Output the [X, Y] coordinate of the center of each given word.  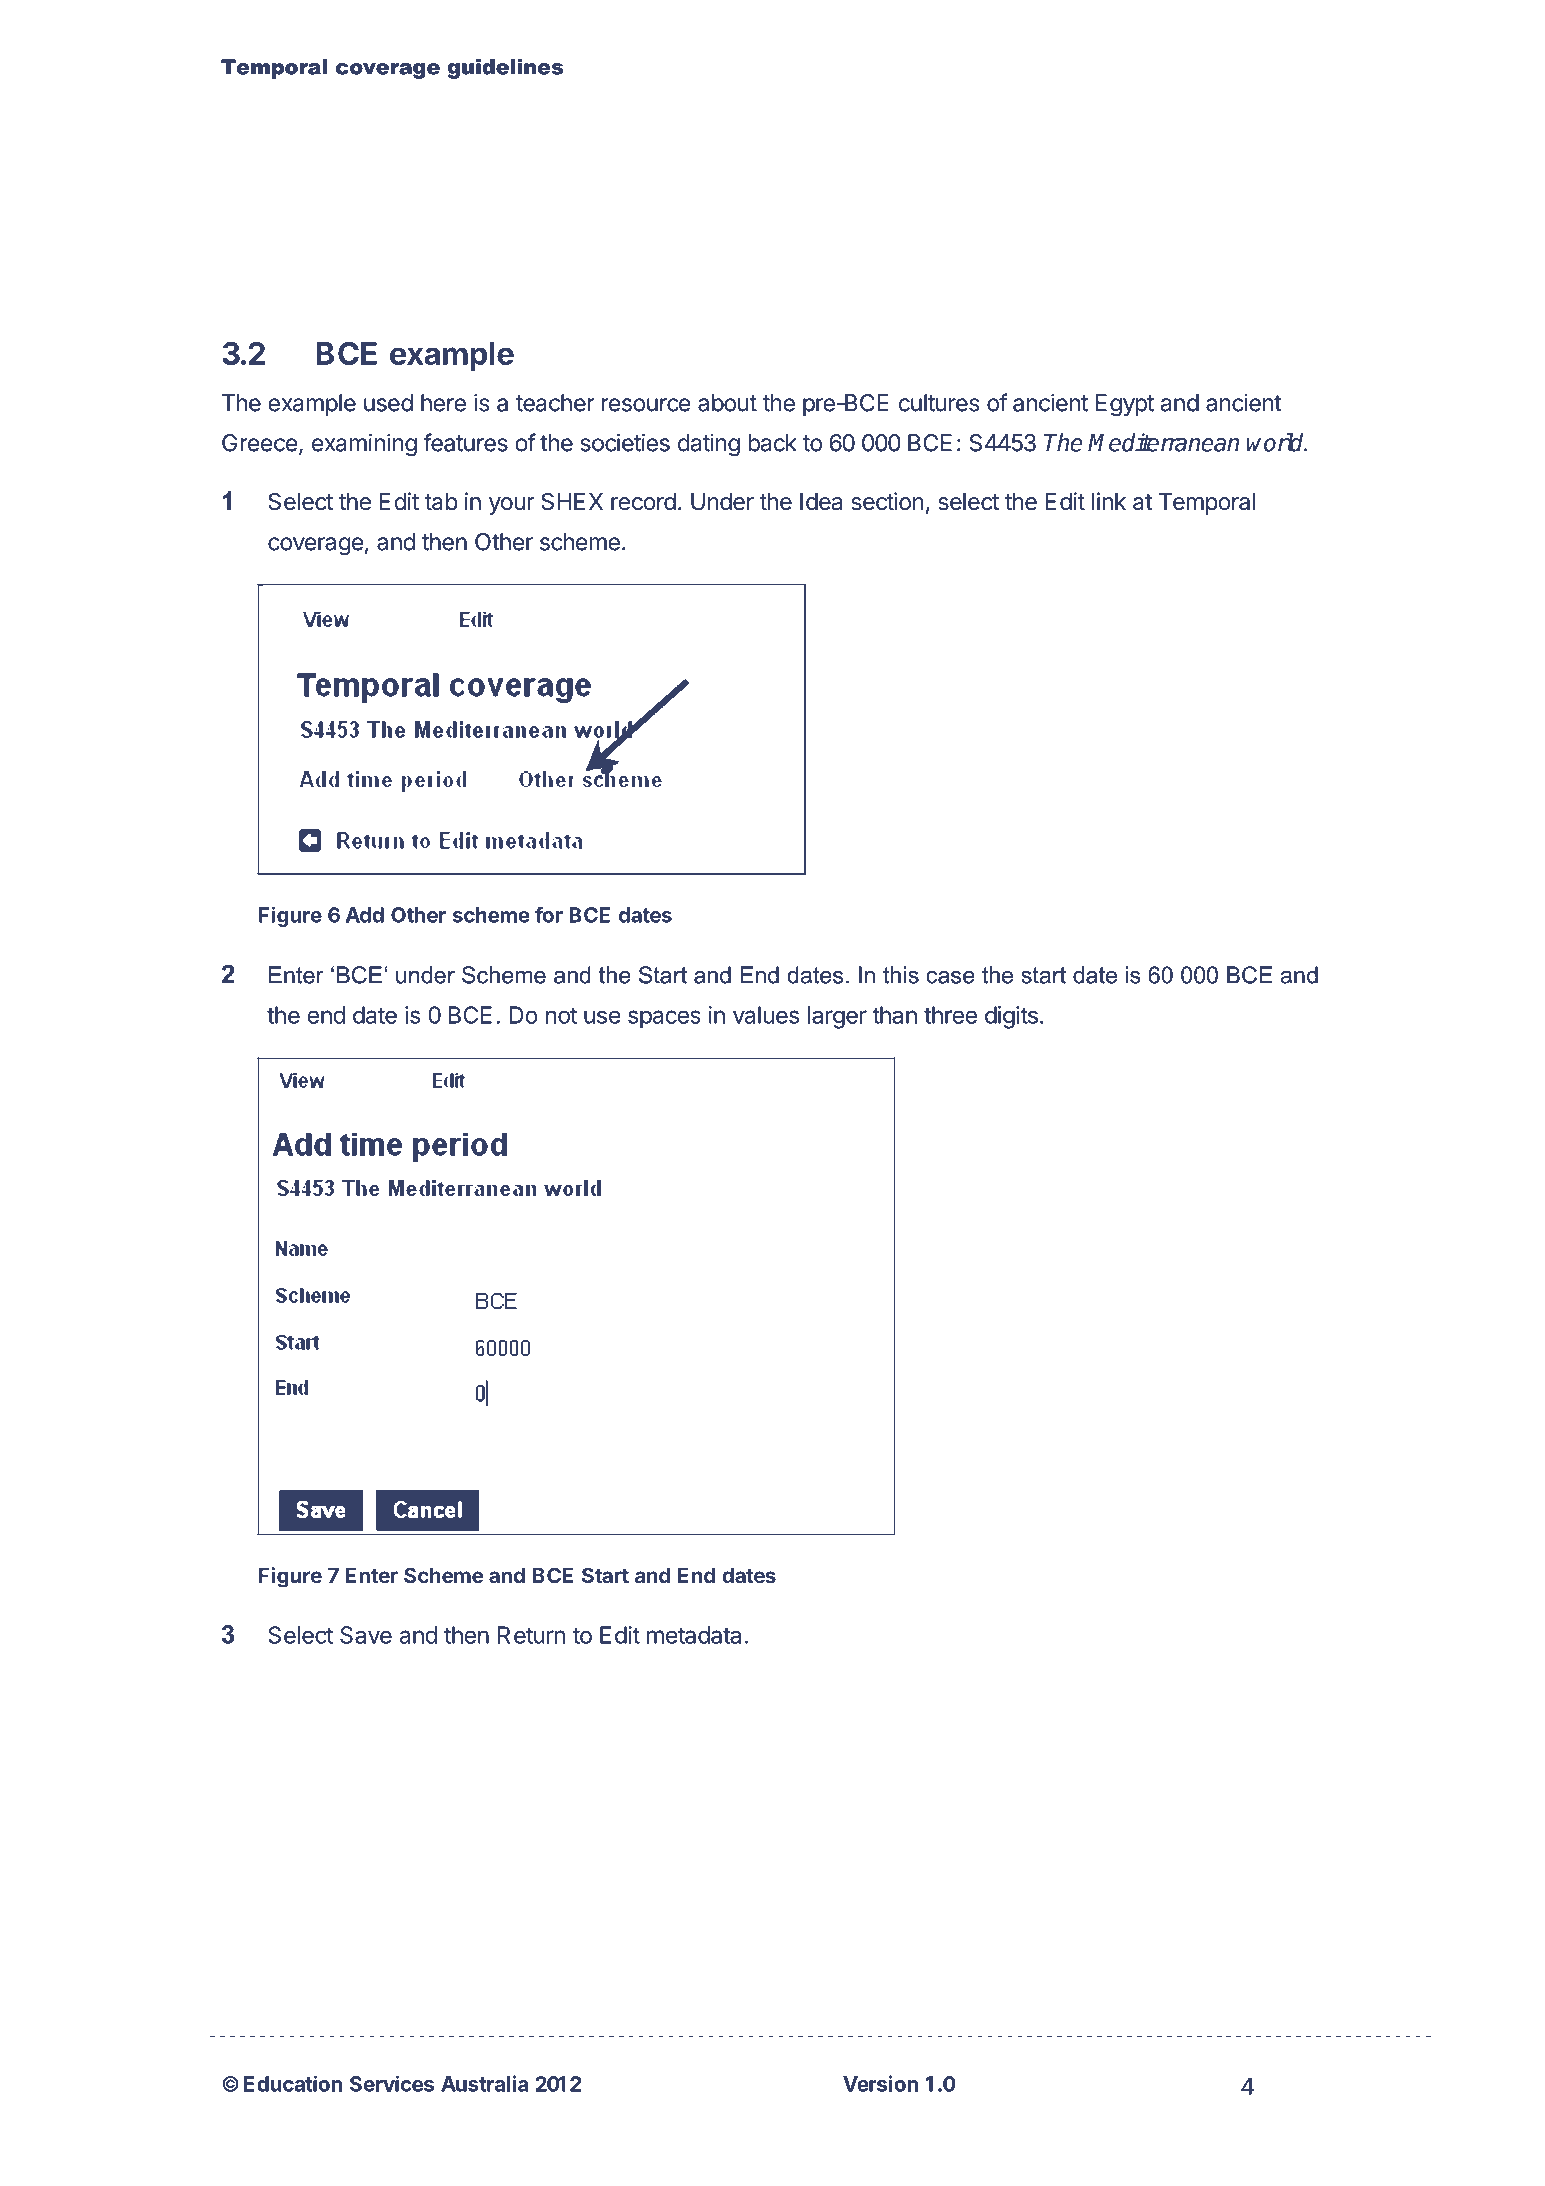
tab [441, 502]
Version [880, 2083]
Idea [821, 502]
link [1109, 501]
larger [837, 1017]
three [950, 1015]
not [561, 1015]
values [766, 1015]
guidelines [505, 69]
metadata [694, 1635]
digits [1011, 1017]
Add [365, 915]
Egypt [1125, 405]
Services [392, 2083]
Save [366, 1635]
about [727, 403]
